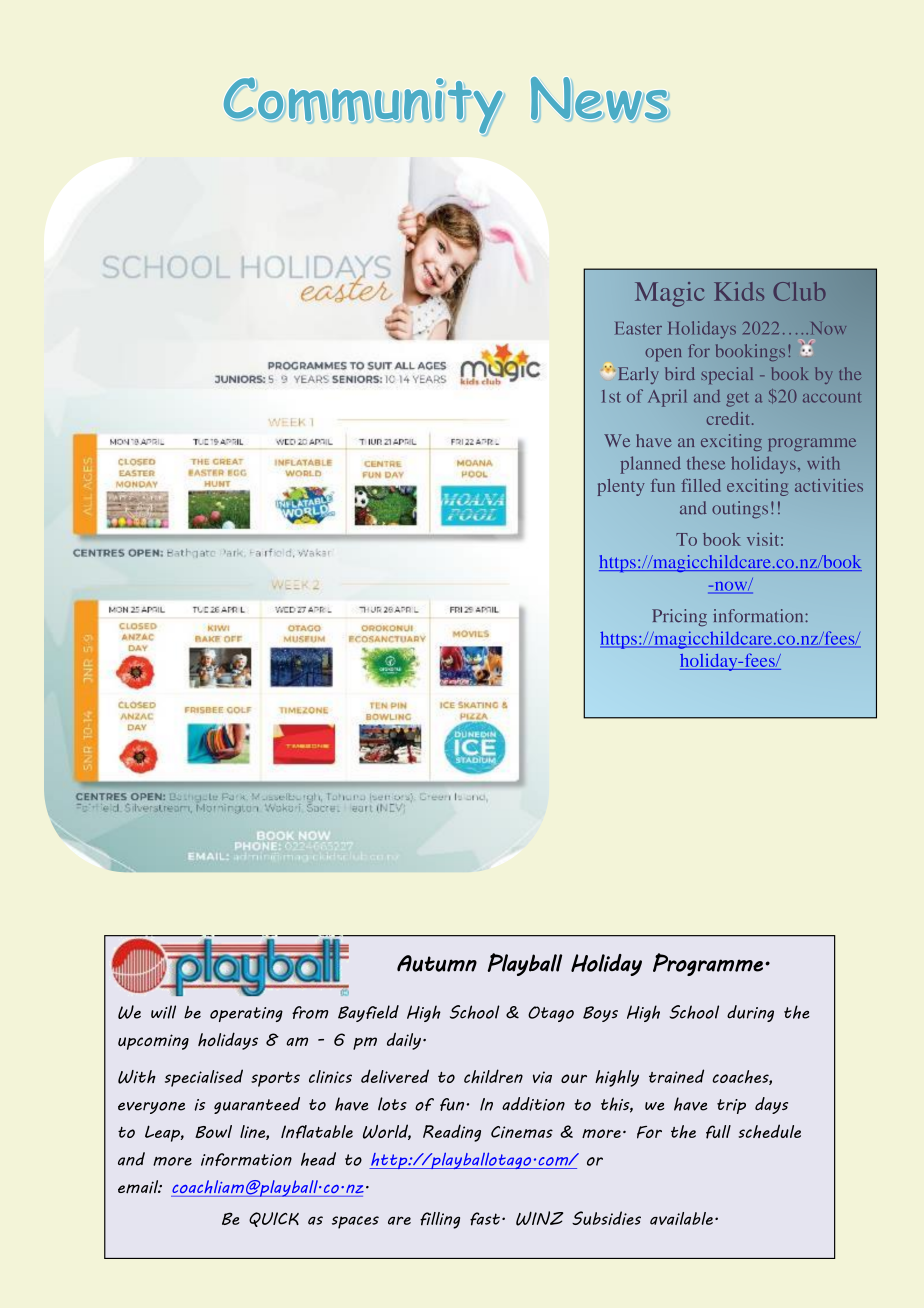  What do you see at coordinates (739, 291) in the screenshot?
I see `Kids` at bounding box center [739, 291].
